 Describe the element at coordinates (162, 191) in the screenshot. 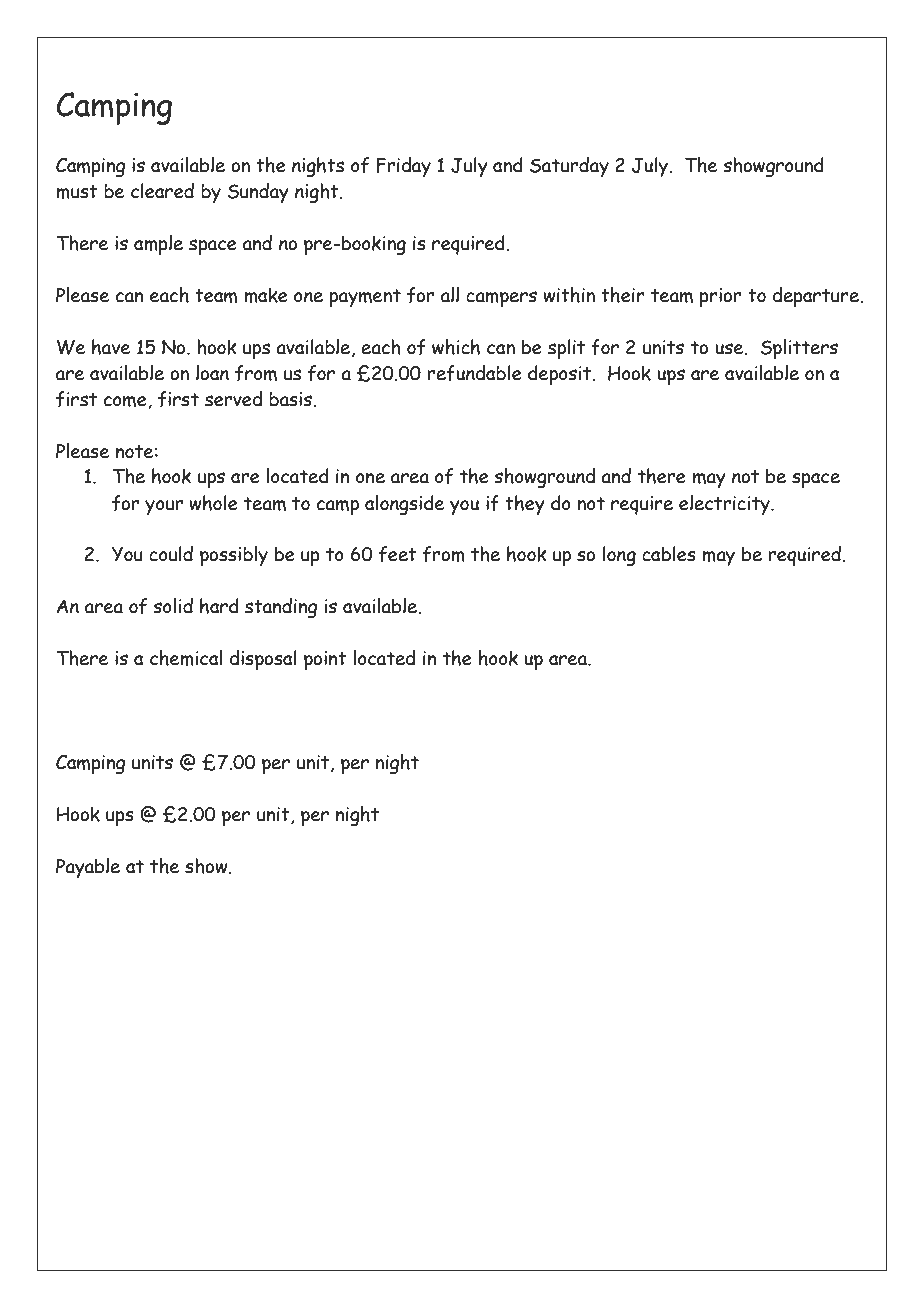

I see `cleared` at that location.
